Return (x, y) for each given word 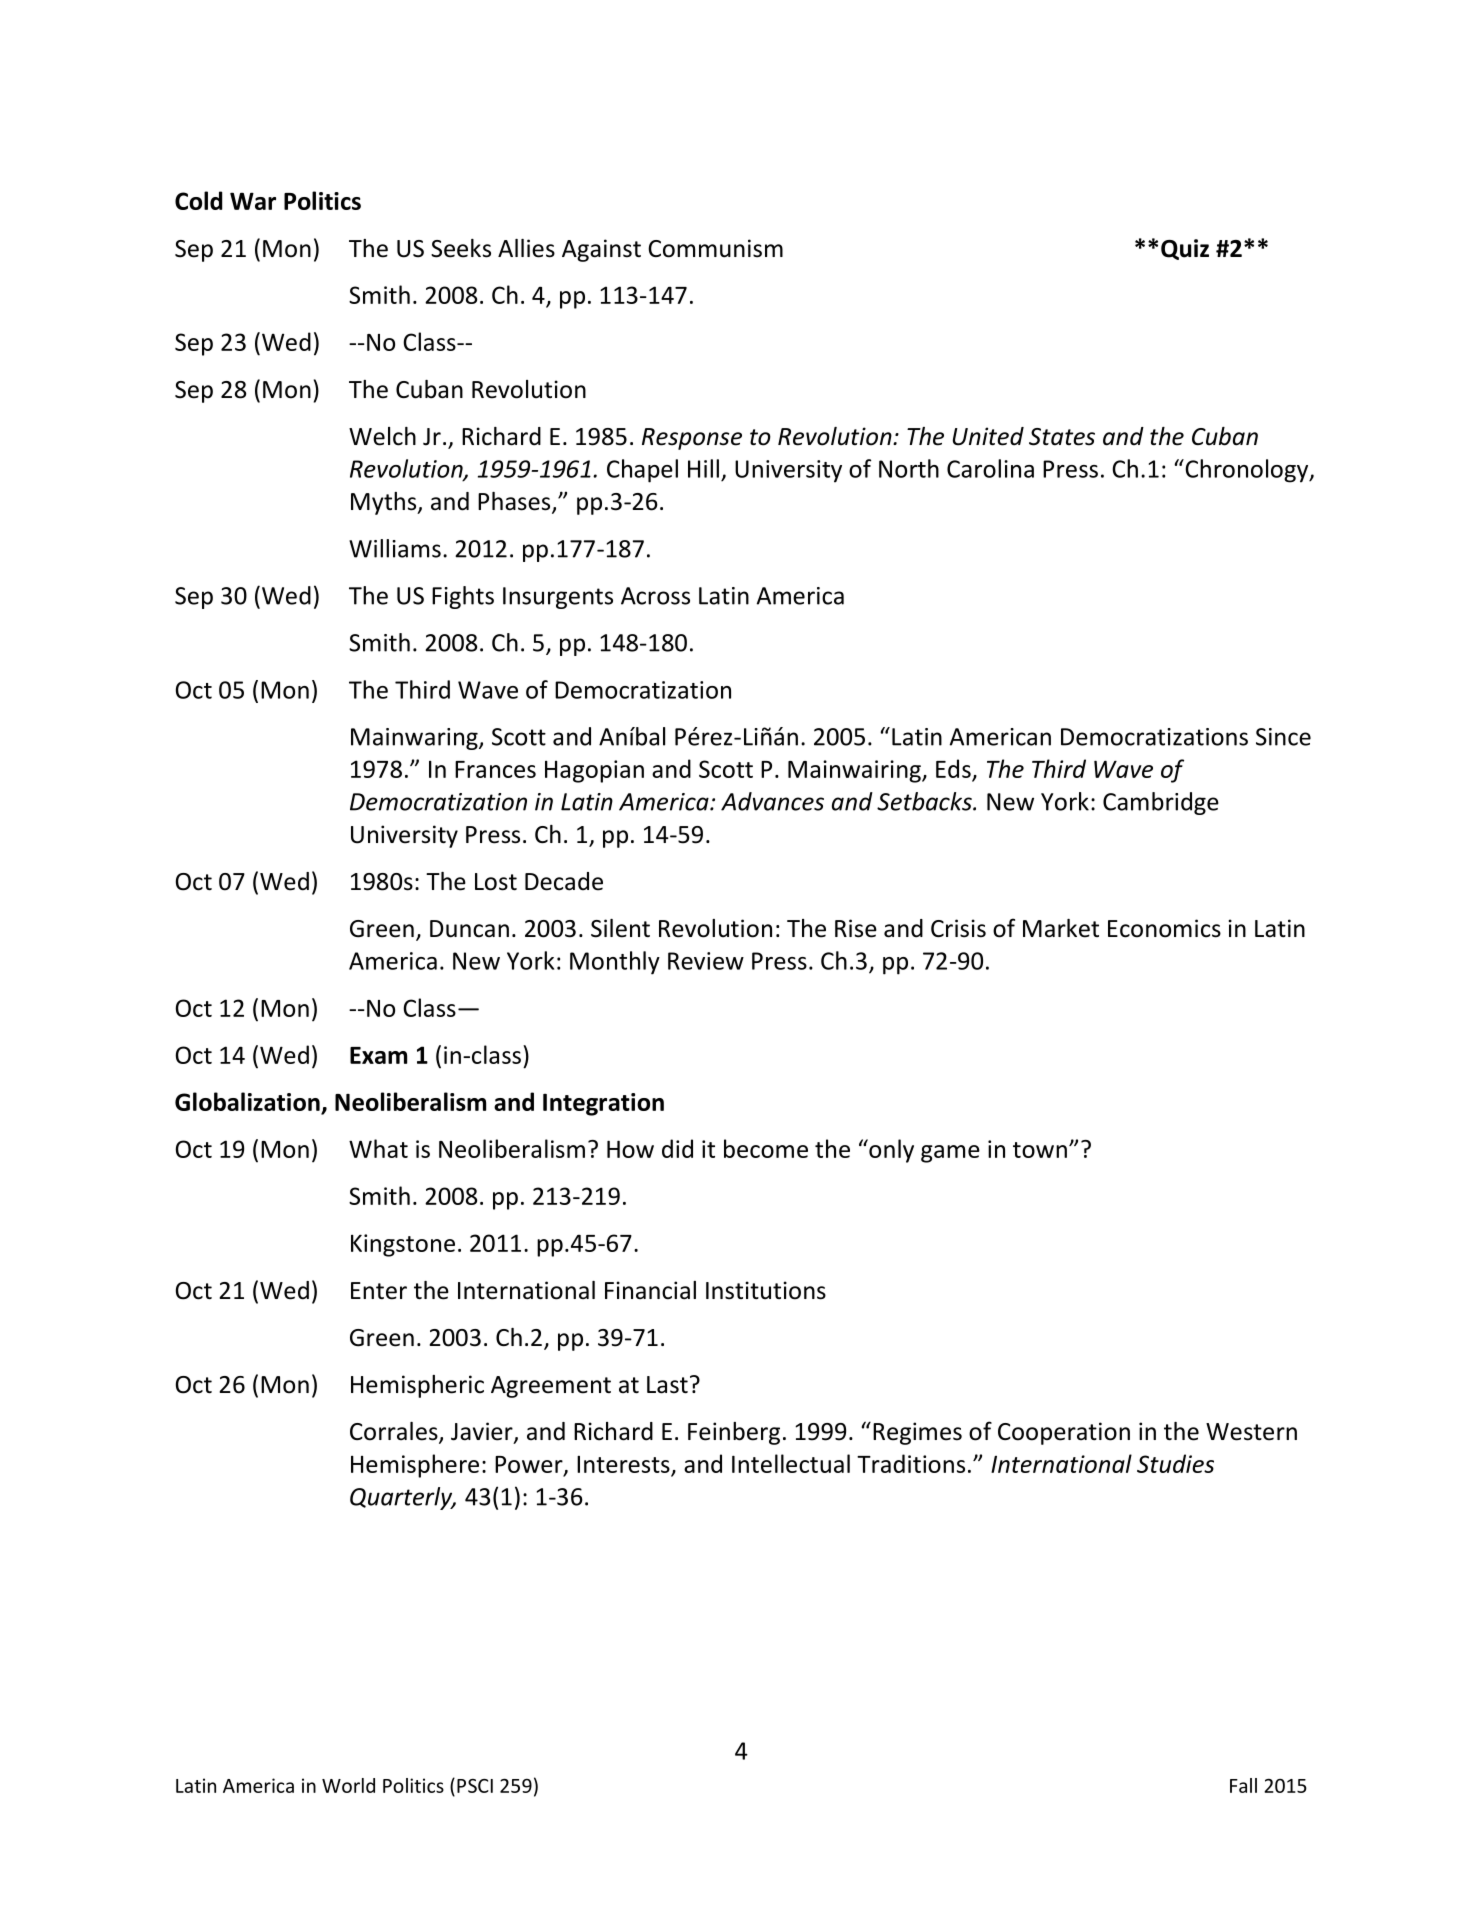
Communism (715, 248)
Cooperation (1064, 1433)
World (348, 1785)
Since (1283, 737)
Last (667, 1385)
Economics (1164, 928)
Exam (378, 1055)
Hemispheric (417, 1386)
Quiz (1185, 249)
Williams (395, 548)
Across (655, 596)
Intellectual (791, 1463)
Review (706, 961)
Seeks (461, 248)
